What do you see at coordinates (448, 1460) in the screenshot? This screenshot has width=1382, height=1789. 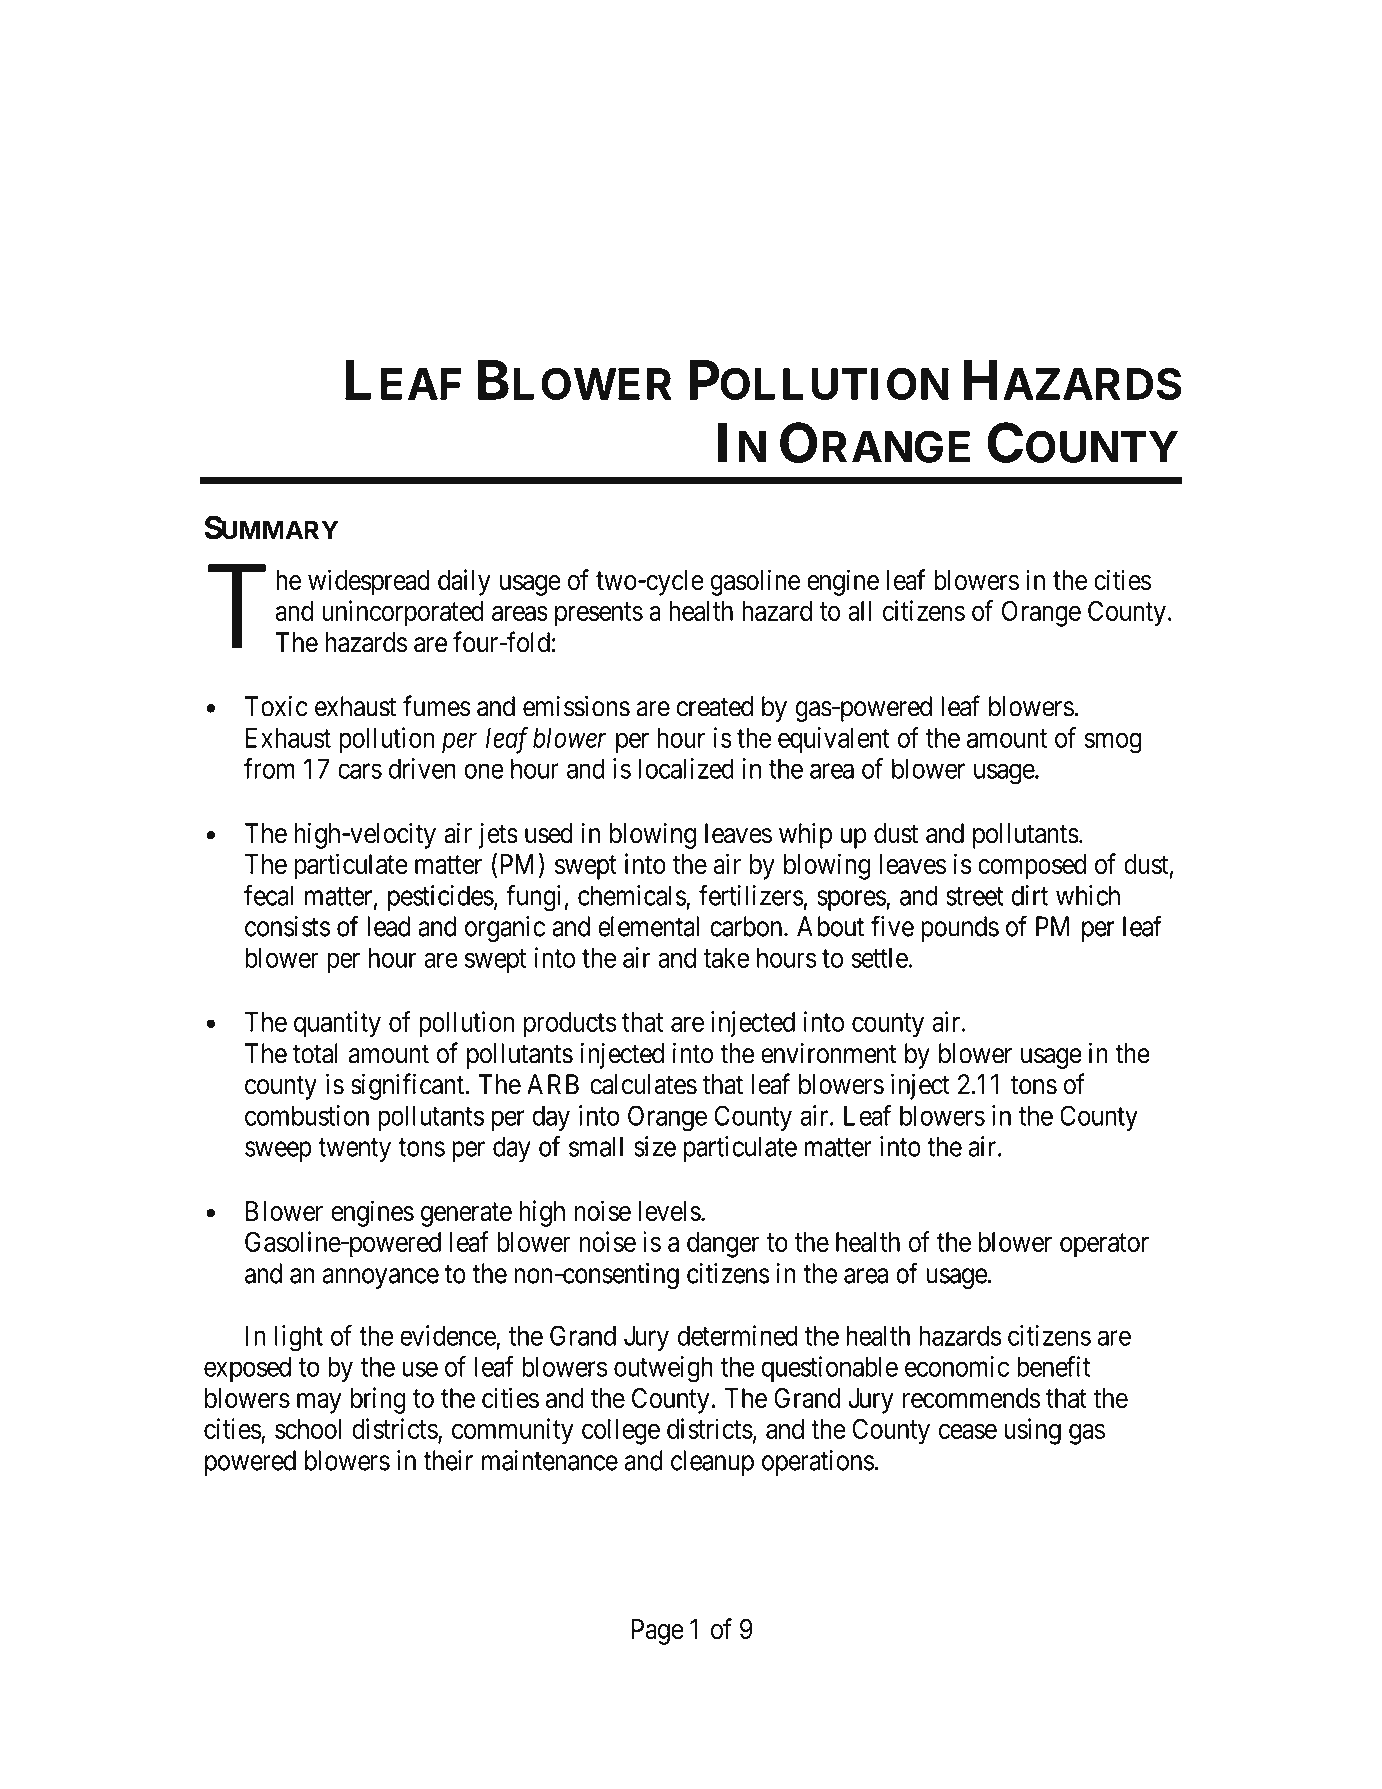 I see `their` at bounding box center [448, 1460].
